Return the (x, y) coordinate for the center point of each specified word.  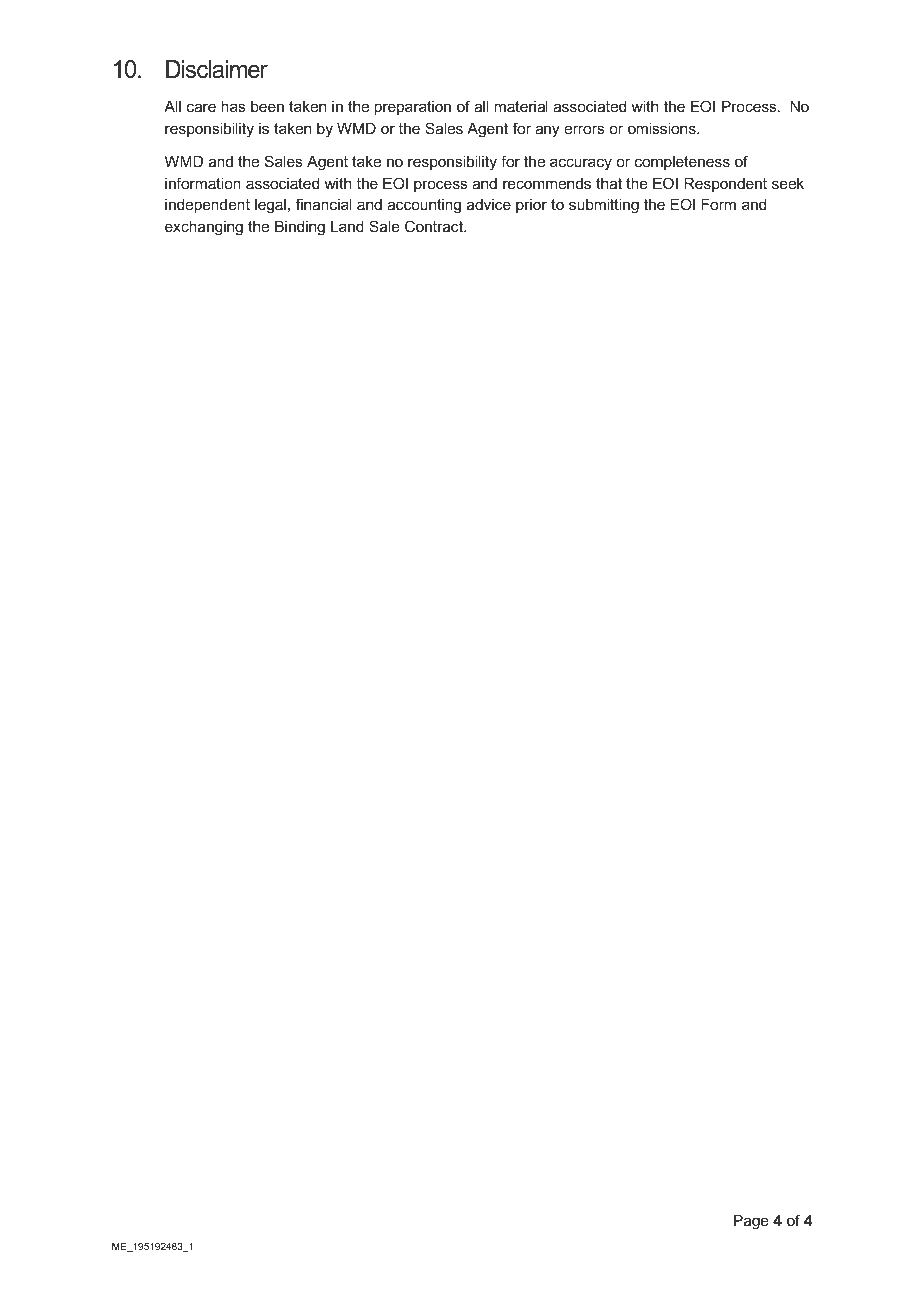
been (267, 106)
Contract (435, 226)
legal (270, 206)
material (521, 106)
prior (531, 206)
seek (788, 183)
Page (751, 1222)
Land (347, 226)
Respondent (725, 184)
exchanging (204, 228)
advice (489, 204)
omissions (663, 128)
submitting (604, 206)
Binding (300, 228)
